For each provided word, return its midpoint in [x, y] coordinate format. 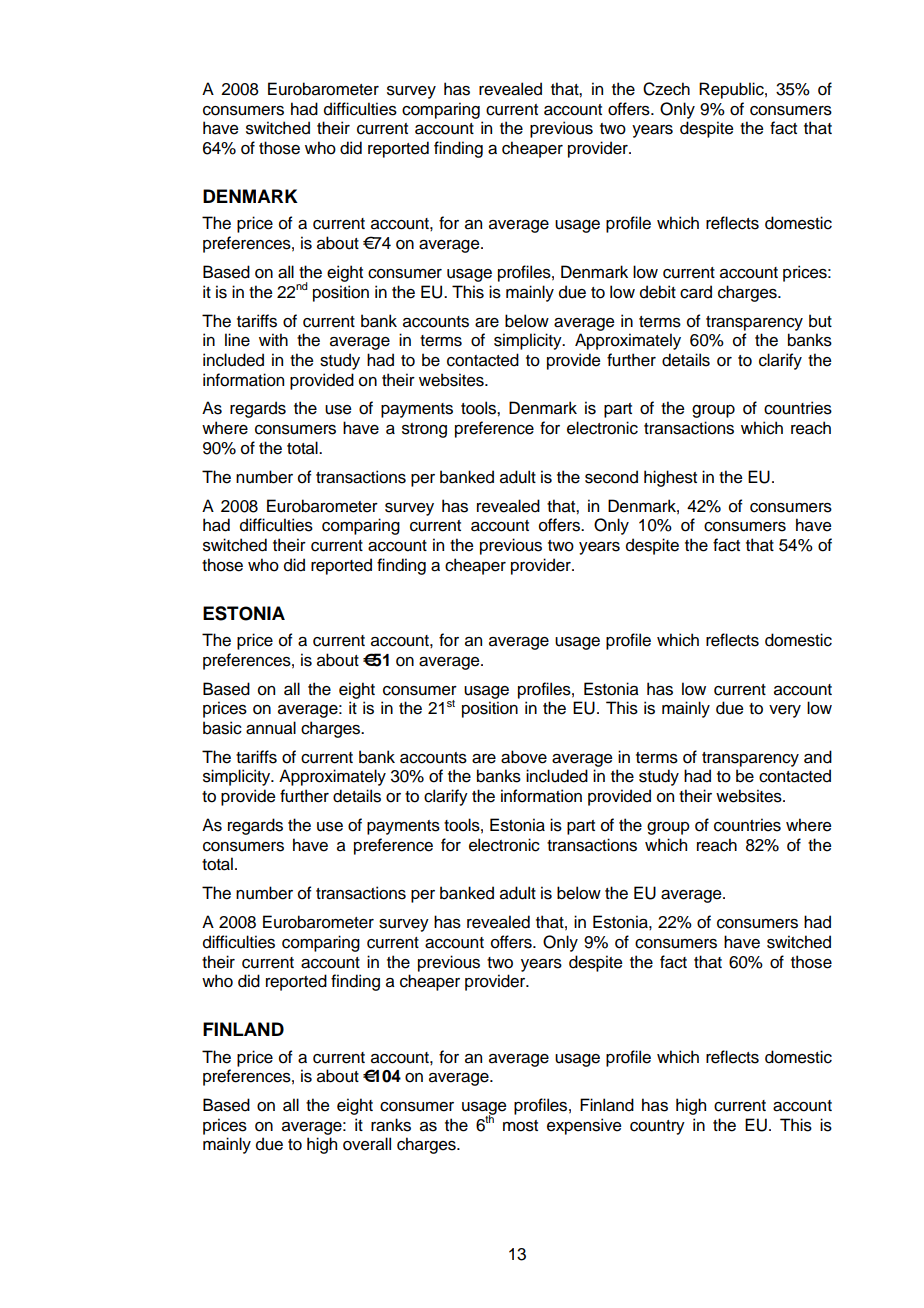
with [273, 339]
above [524, 757]
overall [367, 1144]
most [520, 1126]
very [785, 711]
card [696, 292]
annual [271, 728]
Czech [666, 89]
